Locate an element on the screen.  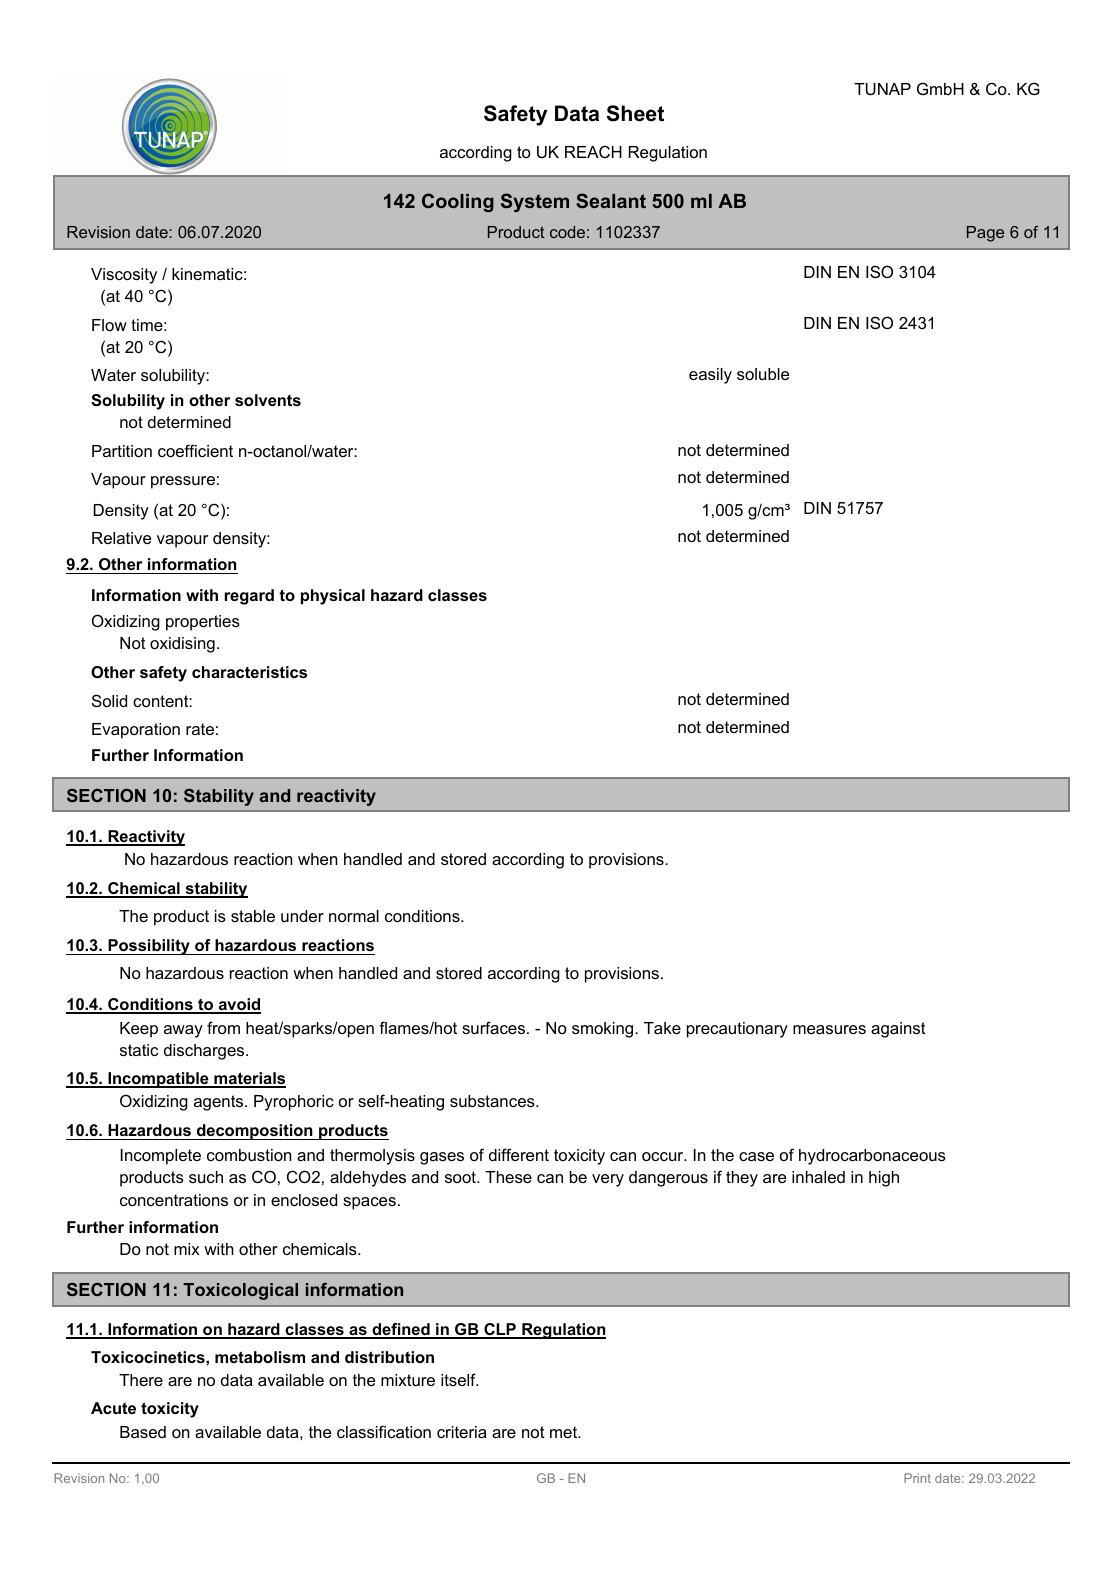
avoid is located at coordinates (238, 1005).
